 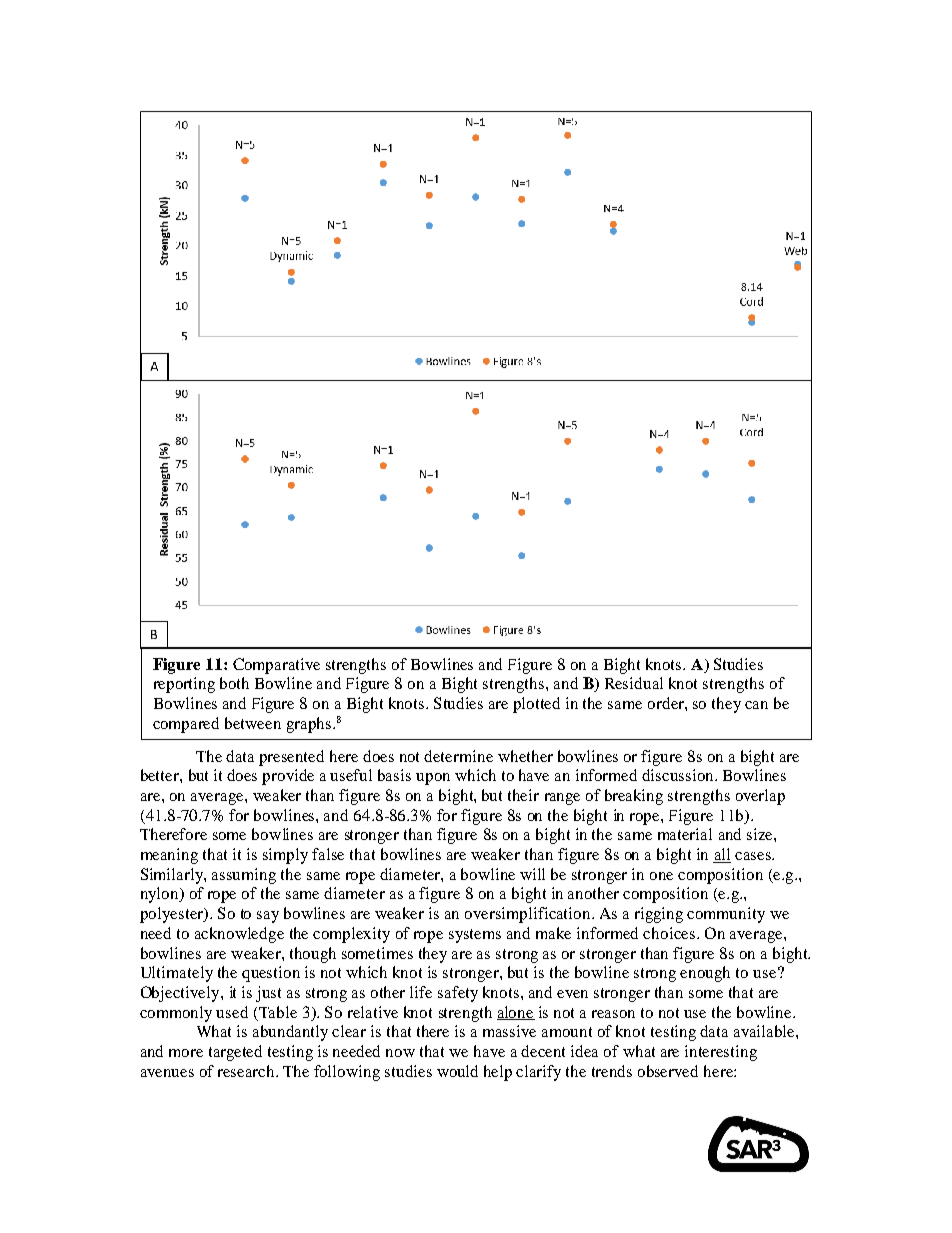 What do you see at coordinates (457, 1071) in the screenshot?
I see `would` at bounding box center [457, 1071].
